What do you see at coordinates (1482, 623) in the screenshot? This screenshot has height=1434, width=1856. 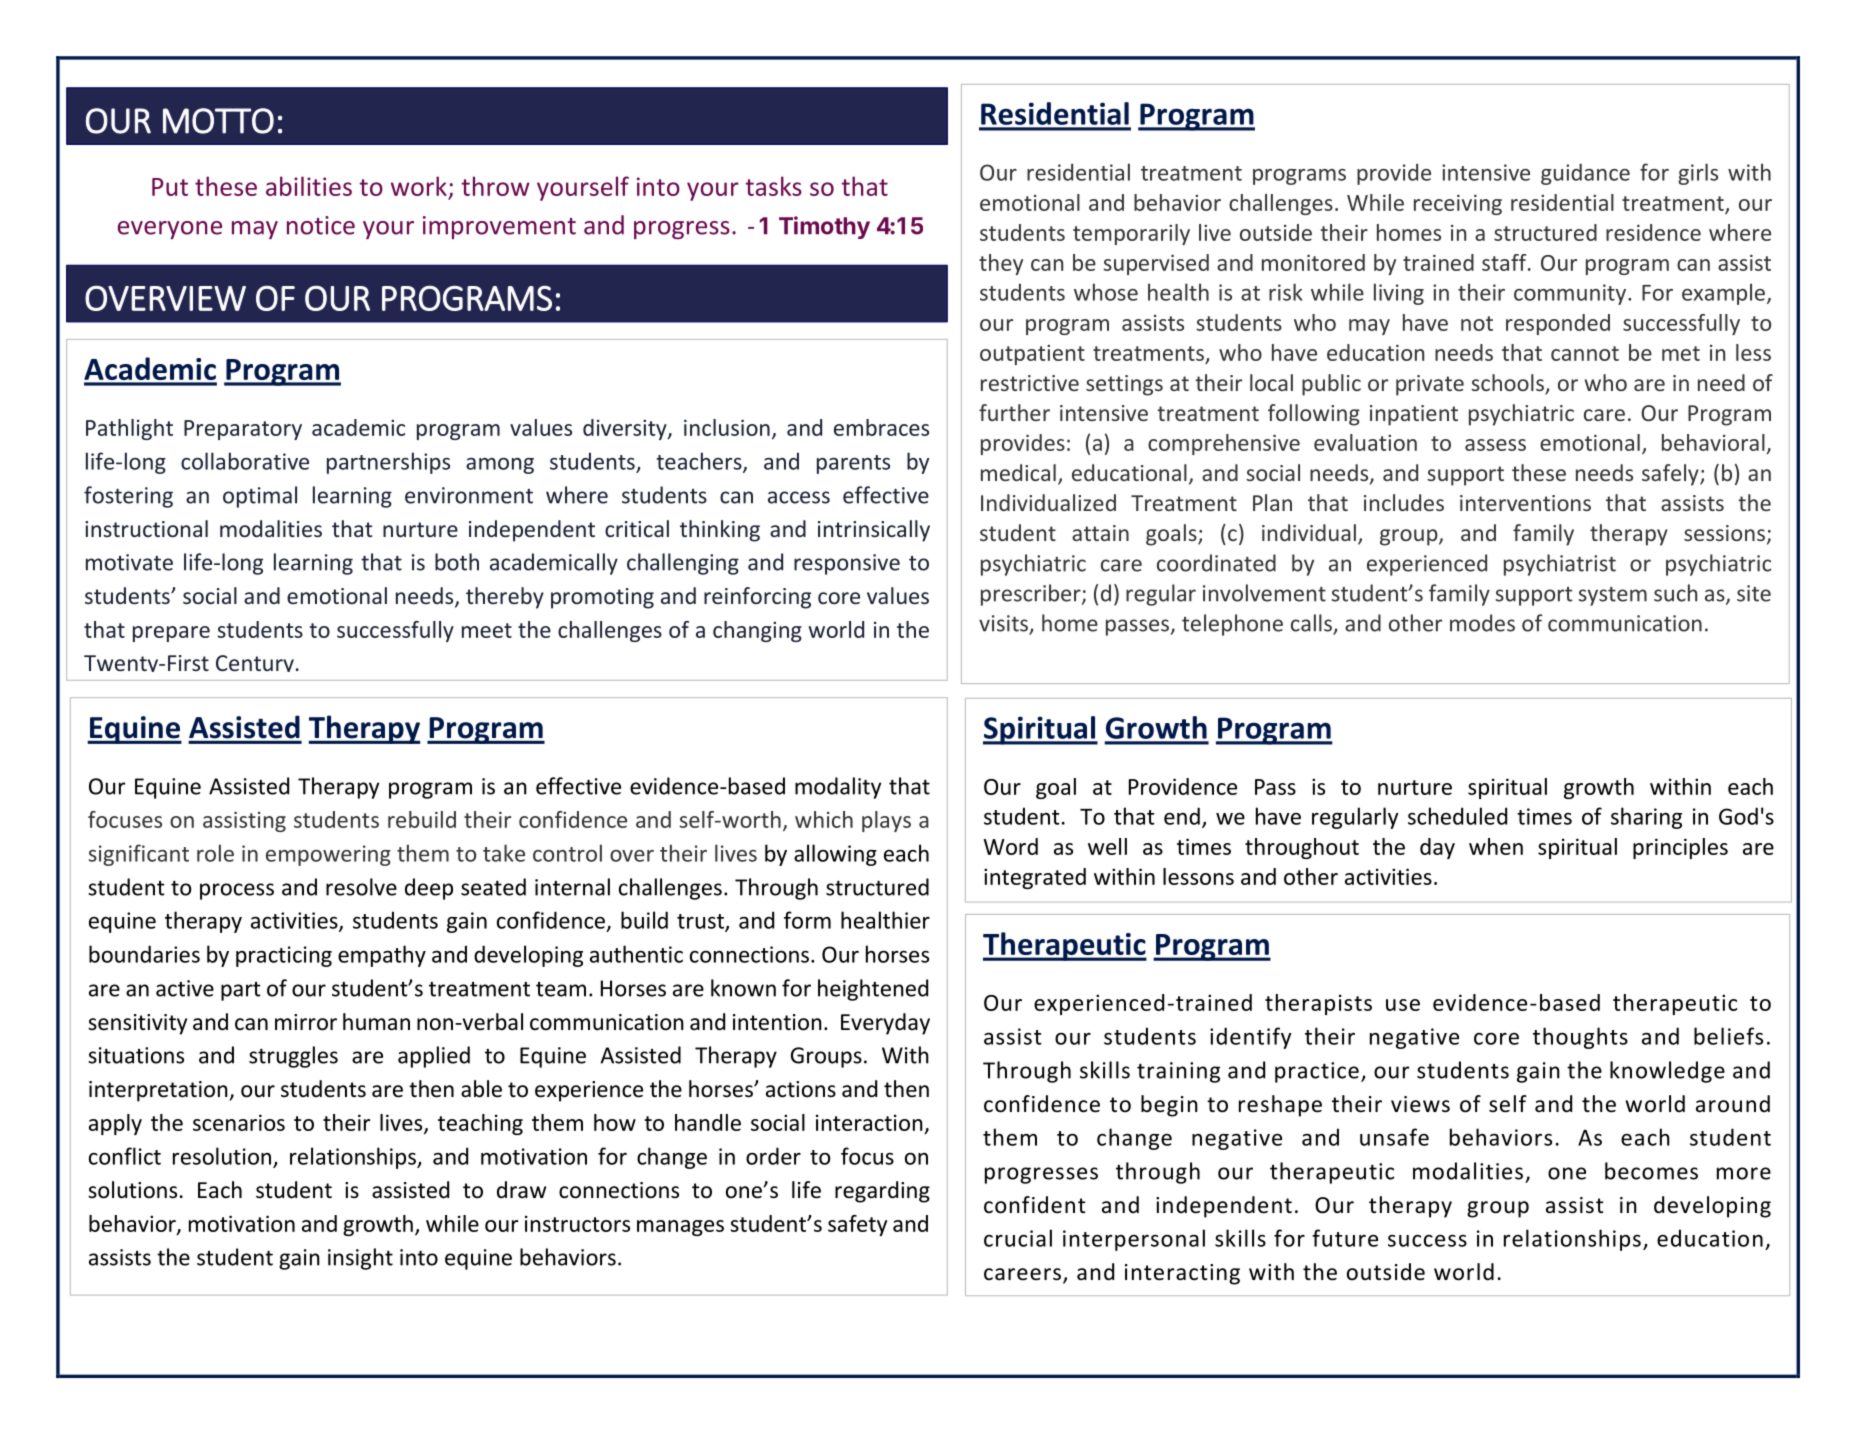 I see `modes` at bounding box center [1482, 623].
